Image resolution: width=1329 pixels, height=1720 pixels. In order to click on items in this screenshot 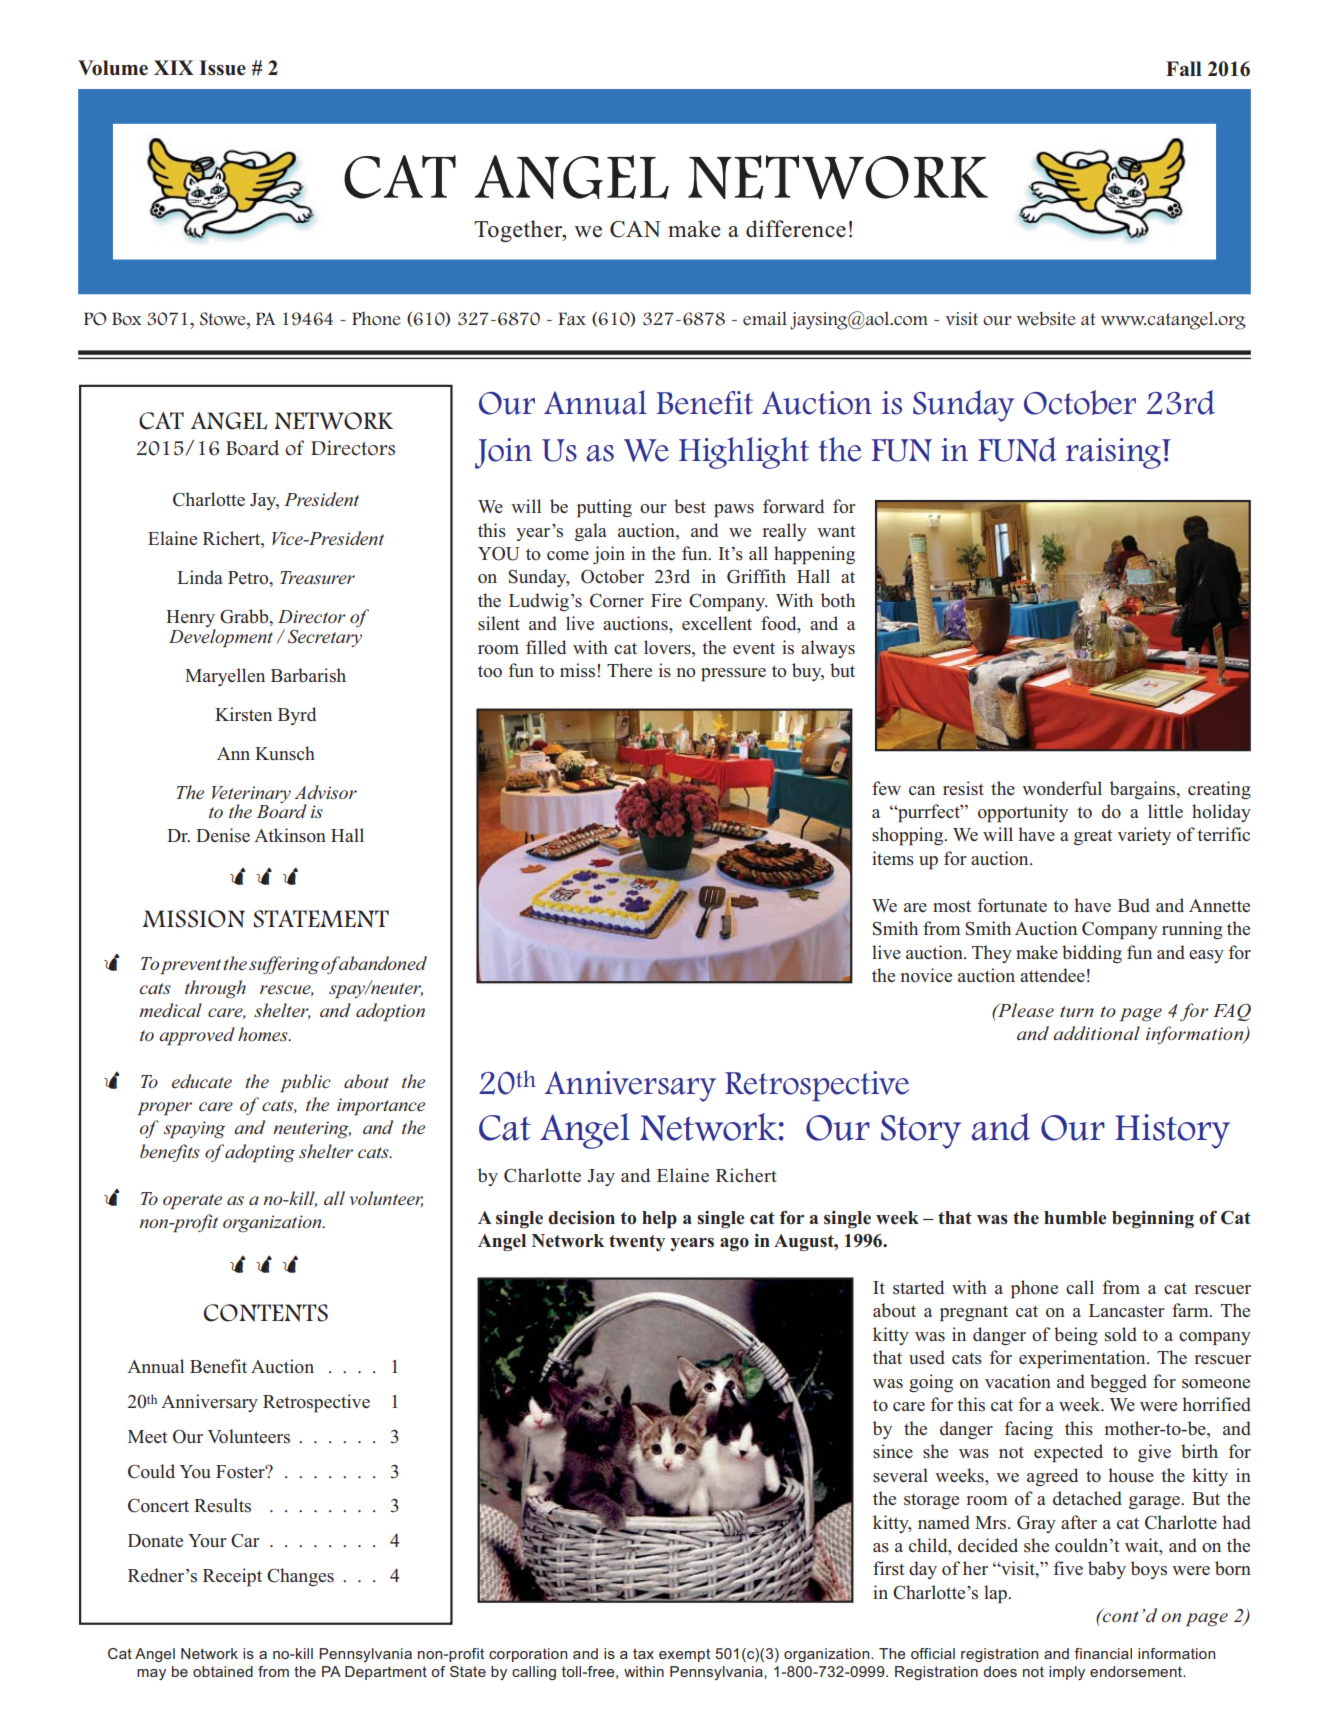, I will do `click(893, 858)`.
